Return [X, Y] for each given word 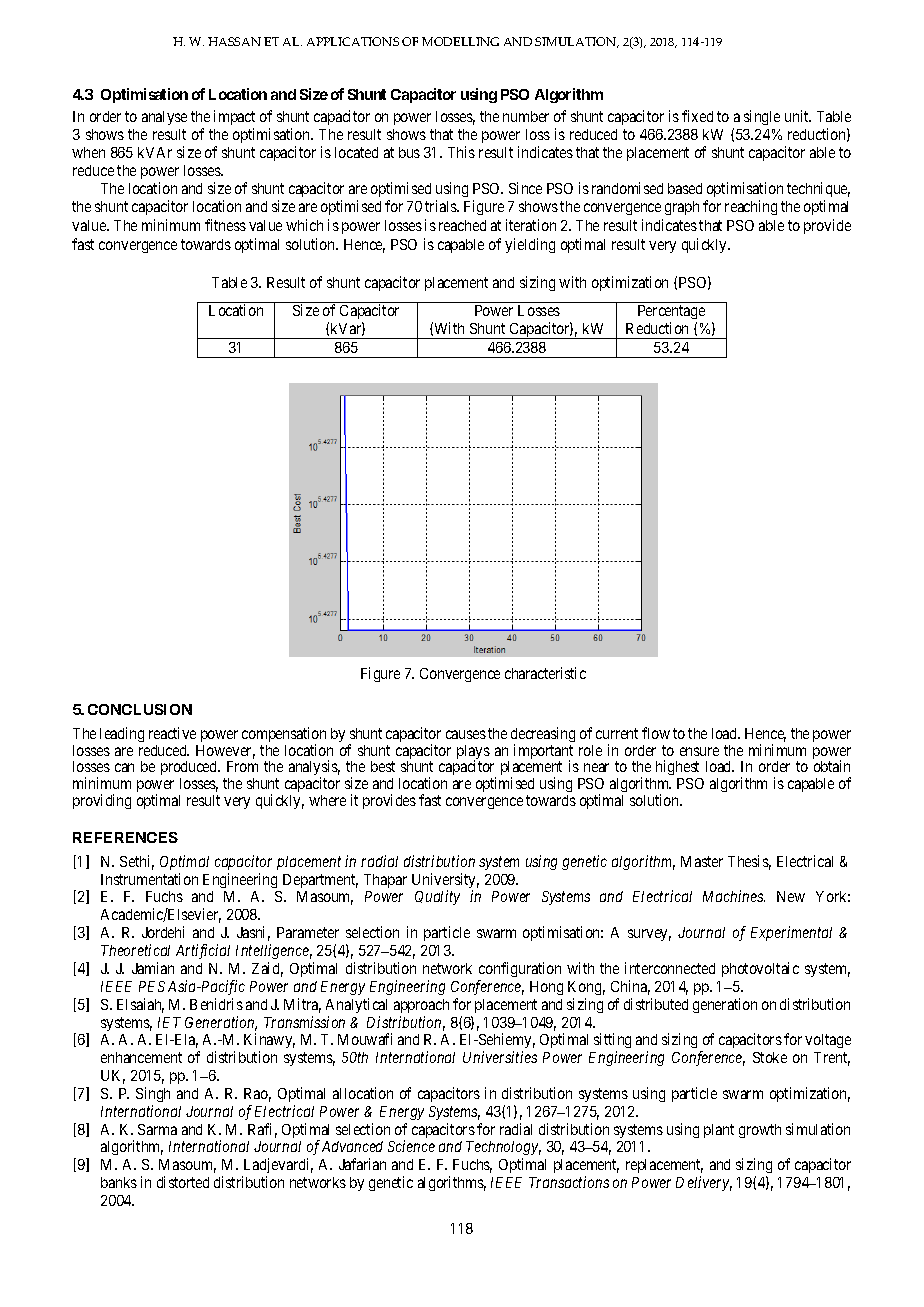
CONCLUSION [140, 709]
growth [760, 1131]
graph [682, 208]
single [762, 117]
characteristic [545, 673]
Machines [734, 896]
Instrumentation [149, 879]
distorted [183, 1182]
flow [656, 733]
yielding [530, 245]
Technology [503, 1150]
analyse [164, 118]
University [445, 882]
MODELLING [460, 41]
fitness [225, 225]
